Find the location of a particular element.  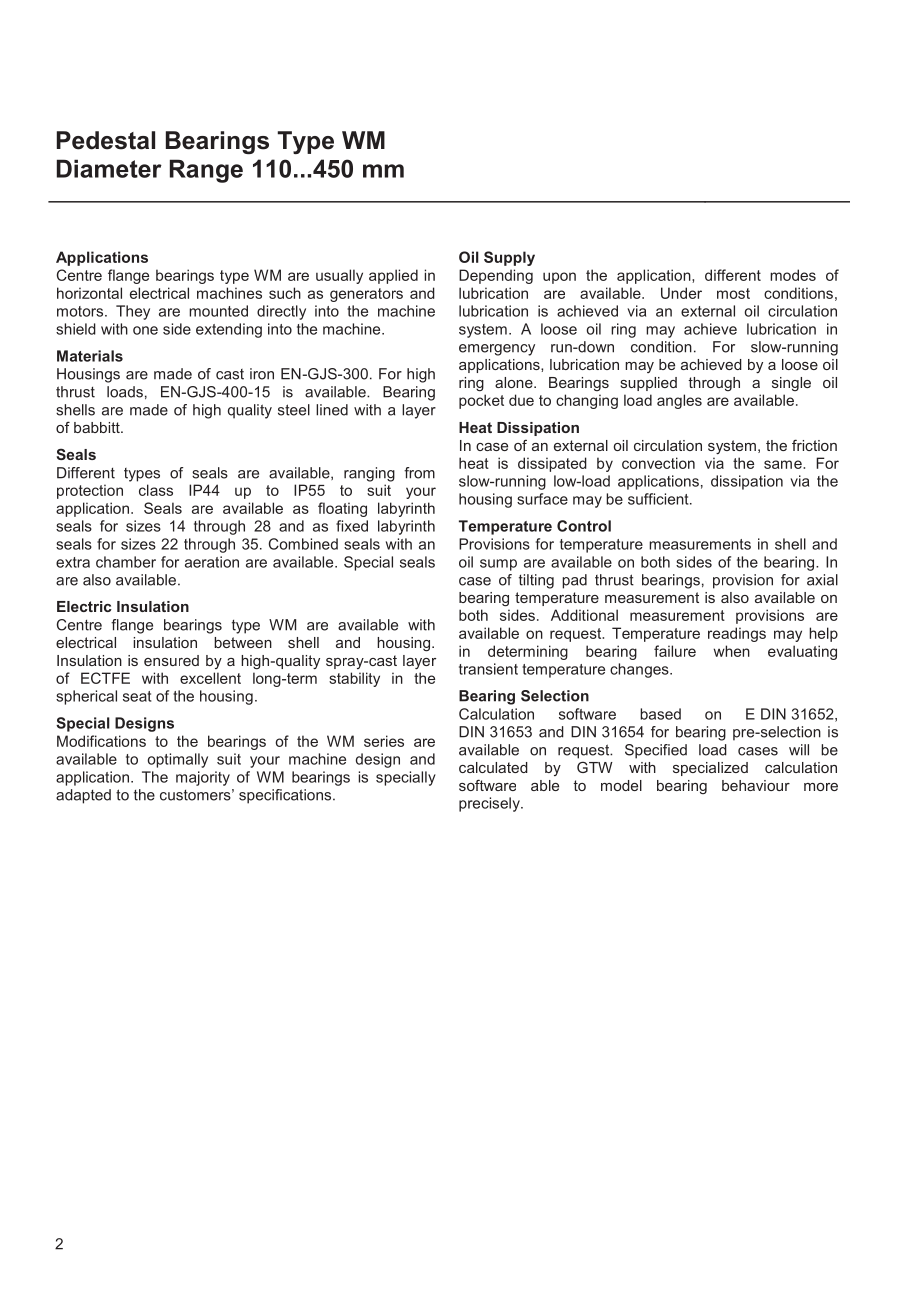

seat is located at coordinates (137, 696).
